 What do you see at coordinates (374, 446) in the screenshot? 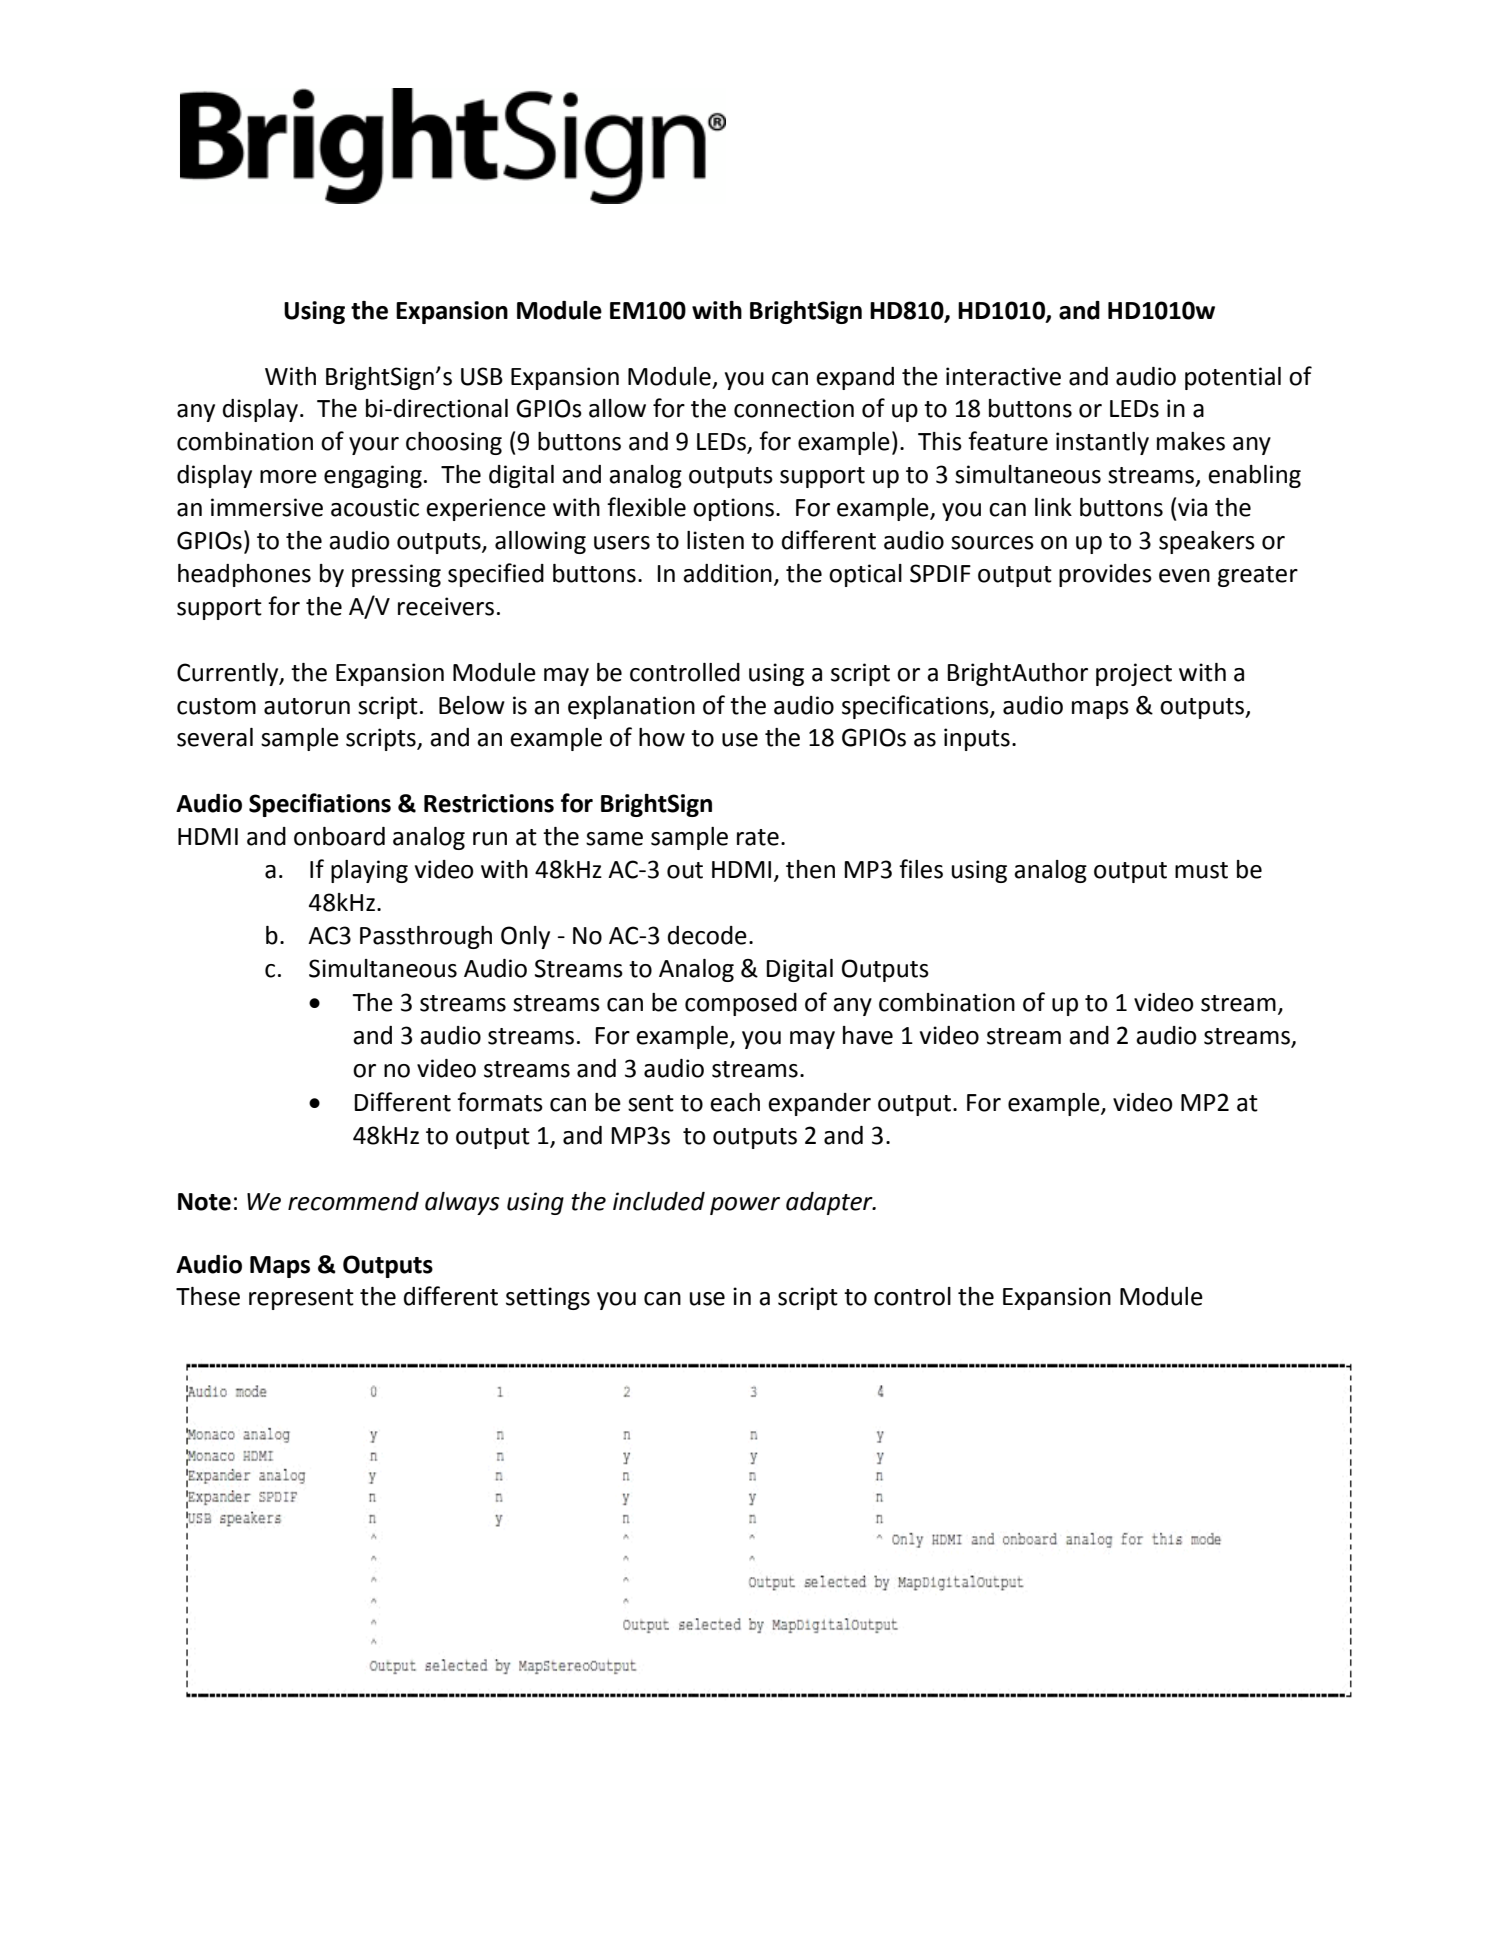
I see `your` at bounding box center [374, 446].
